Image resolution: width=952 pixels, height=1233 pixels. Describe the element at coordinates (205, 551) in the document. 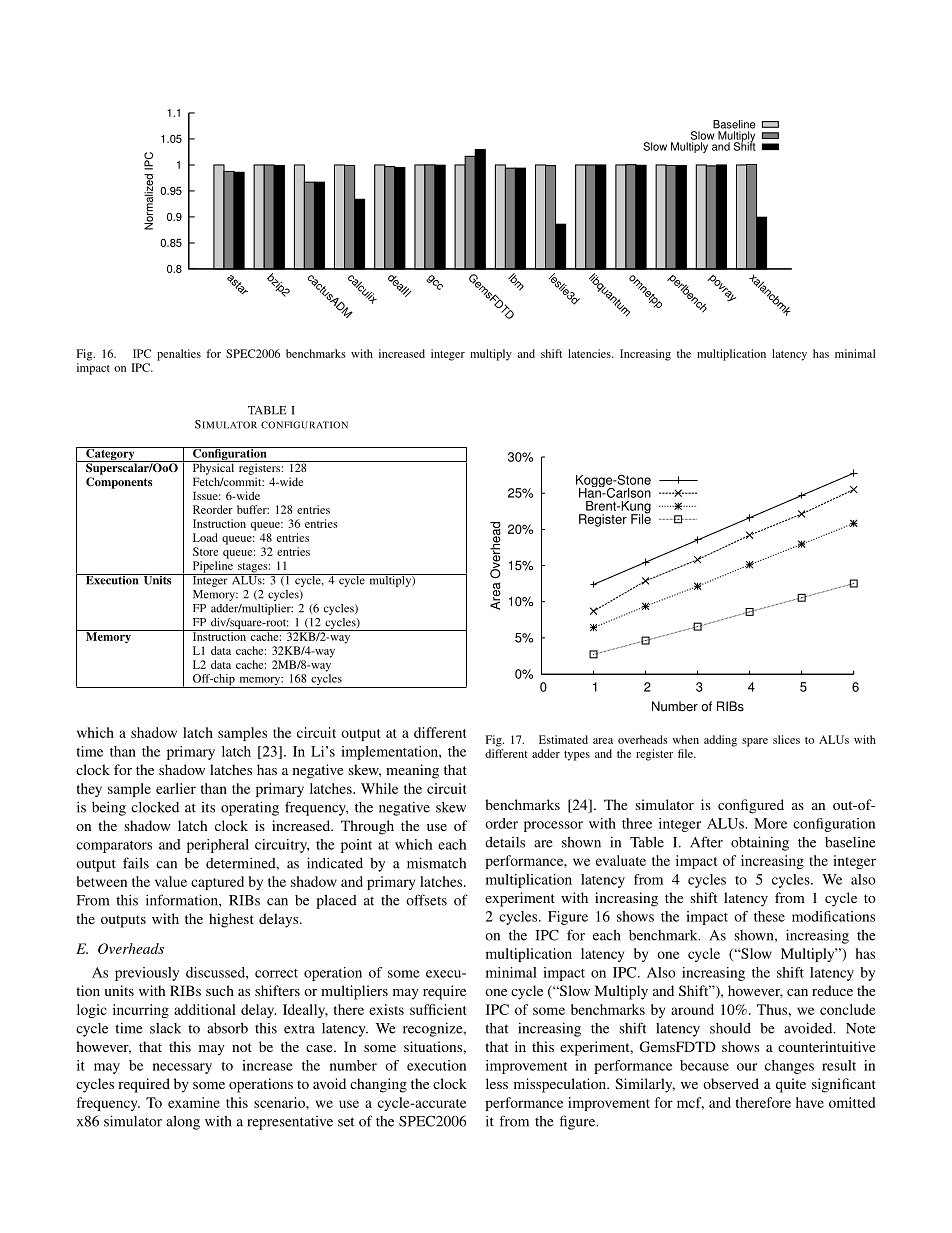

I see `Store` at that location.
